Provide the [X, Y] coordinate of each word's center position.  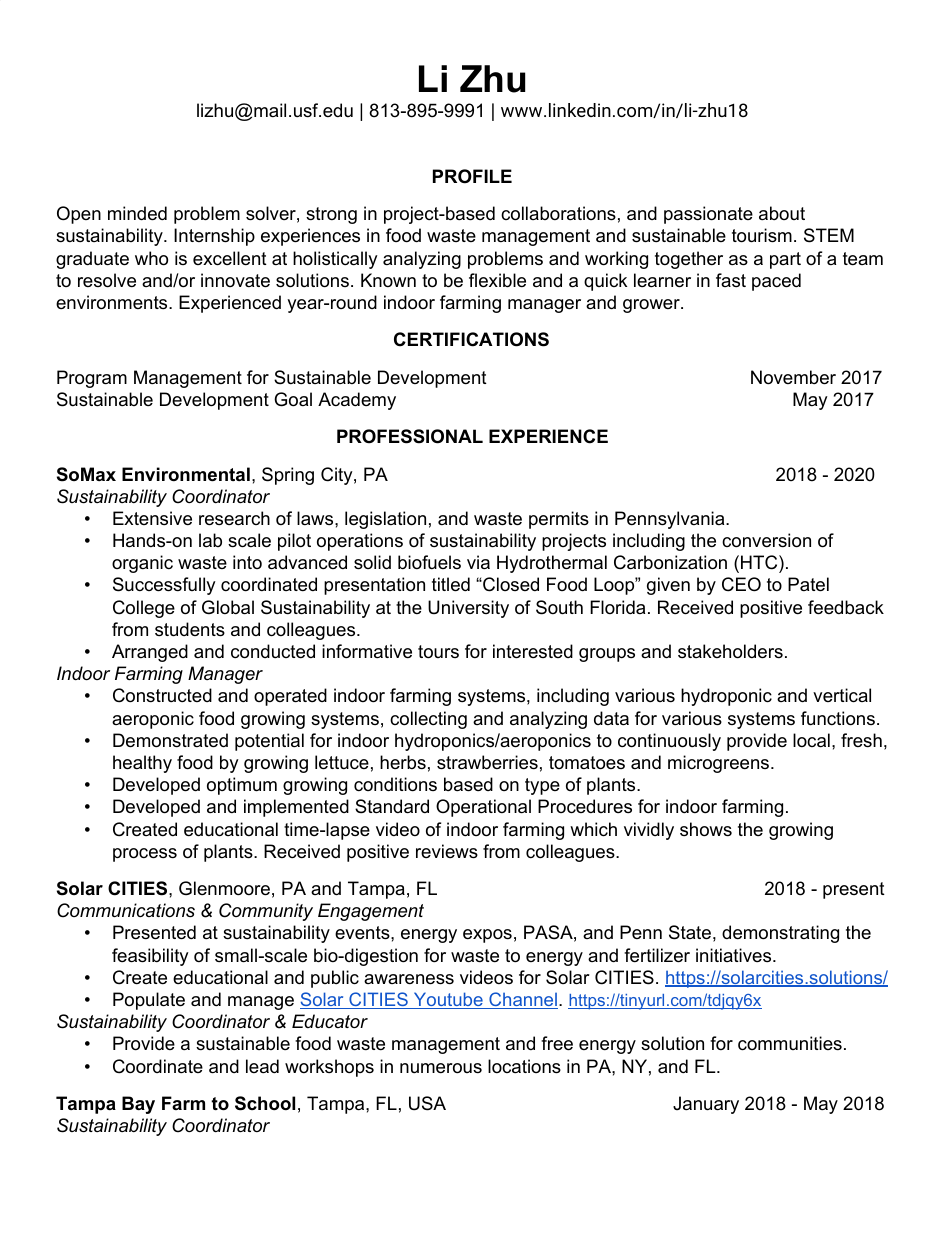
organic [142, 564]
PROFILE [472, 176]
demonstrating [780, 934]
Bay [138, 1105]
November [793, 377]
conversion [766, 540]
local [811, 740]
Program [92, 379]
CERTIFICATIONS [471, 339]
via [478, 562]
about [782, 213]
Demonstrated [170, 740]
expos [487, 936]
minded [137, 213]
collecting [428, 720]
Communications [126, 910]
